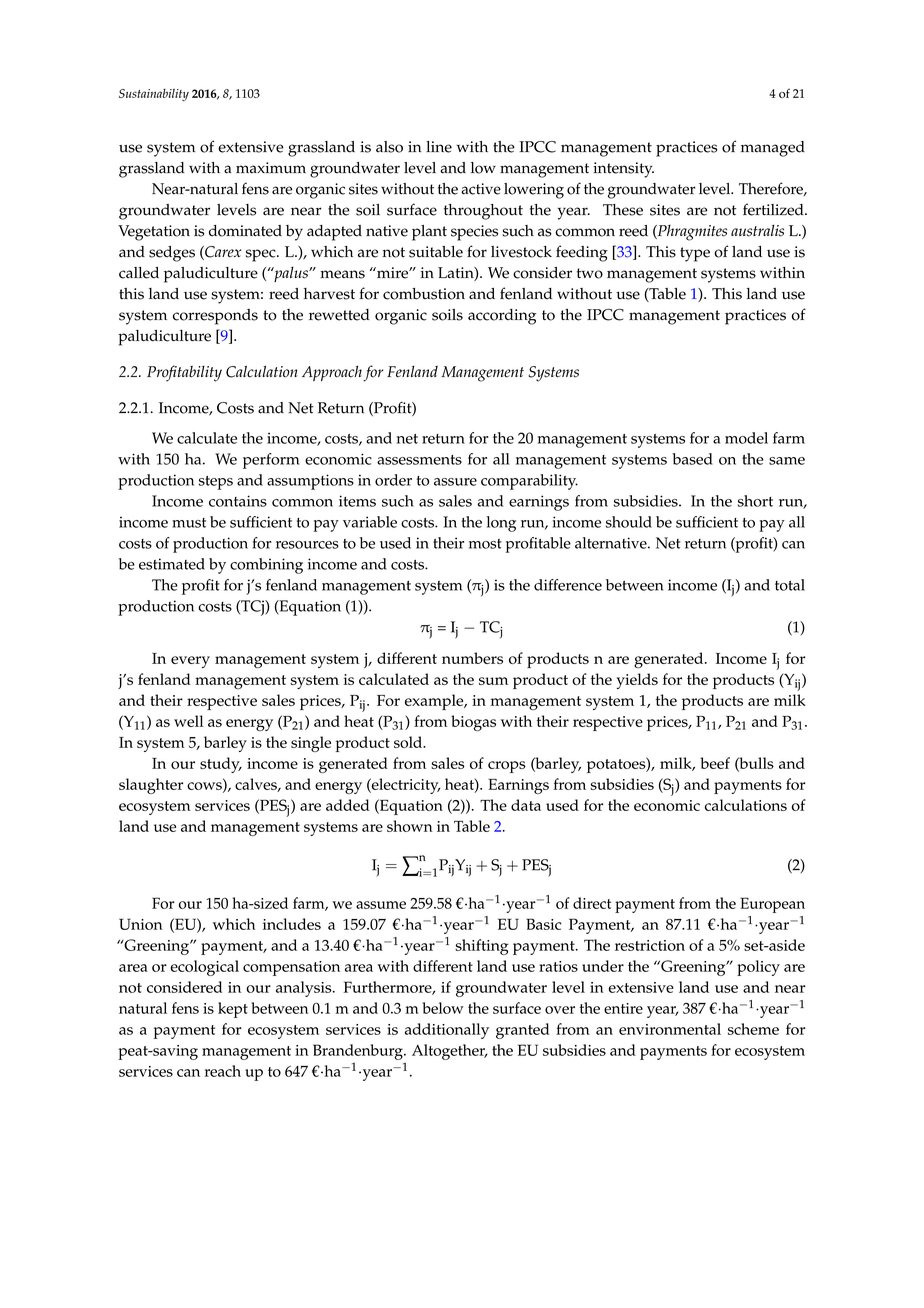 The height and width of the screenshot is (1308, 924). Describe the element at coordinates (271, 461) in the screenshot. I see `perform` at that location.
